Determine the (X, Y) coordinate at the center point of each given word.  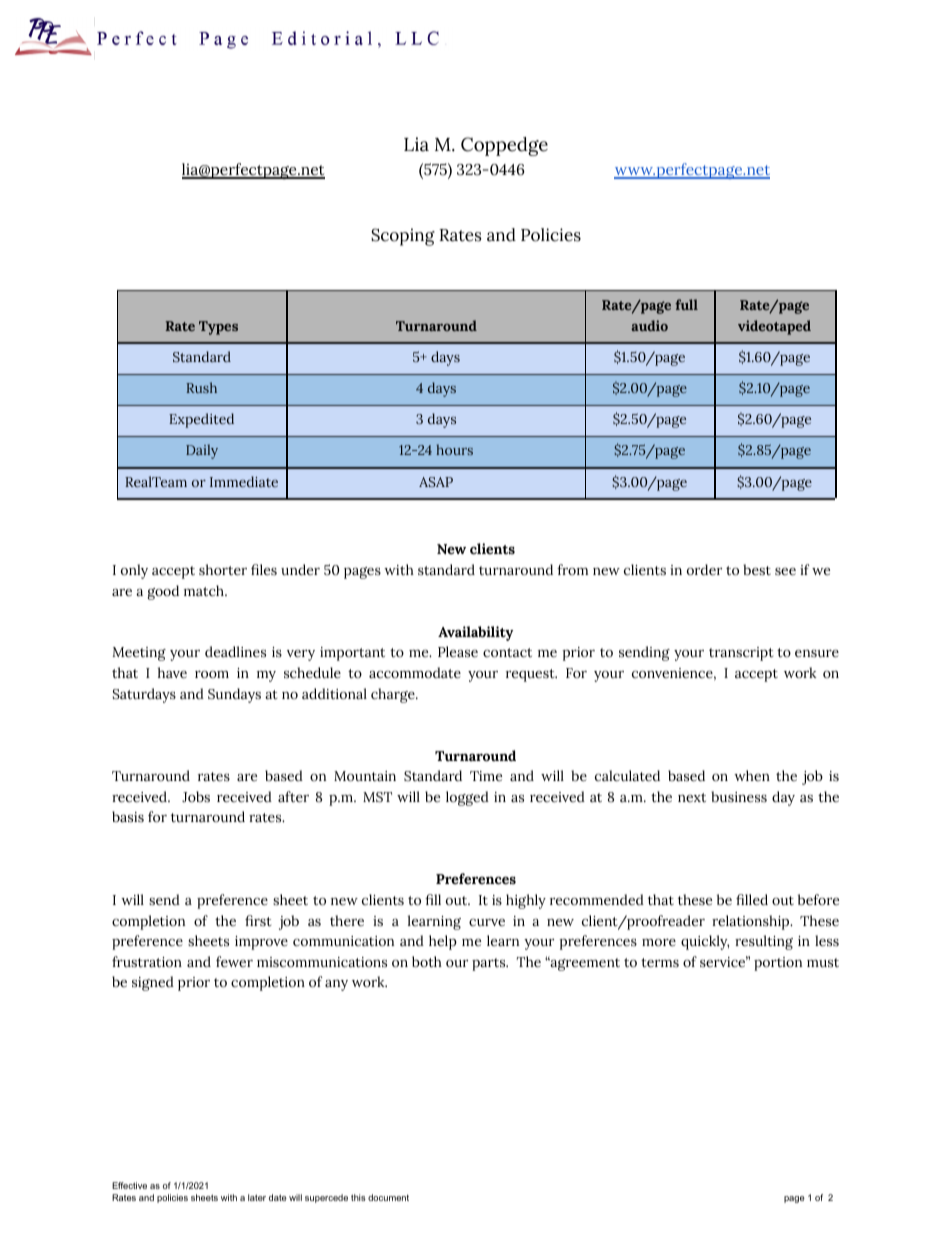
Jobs (196, 797)
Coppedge (504, 146)
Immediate (244, 481)
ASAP (436, 482)
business (739, 797)
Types (218, 328)
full (686, 304)
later (257, 1197)
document (388, 1197)
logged (467, 798)
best (757, 570)
